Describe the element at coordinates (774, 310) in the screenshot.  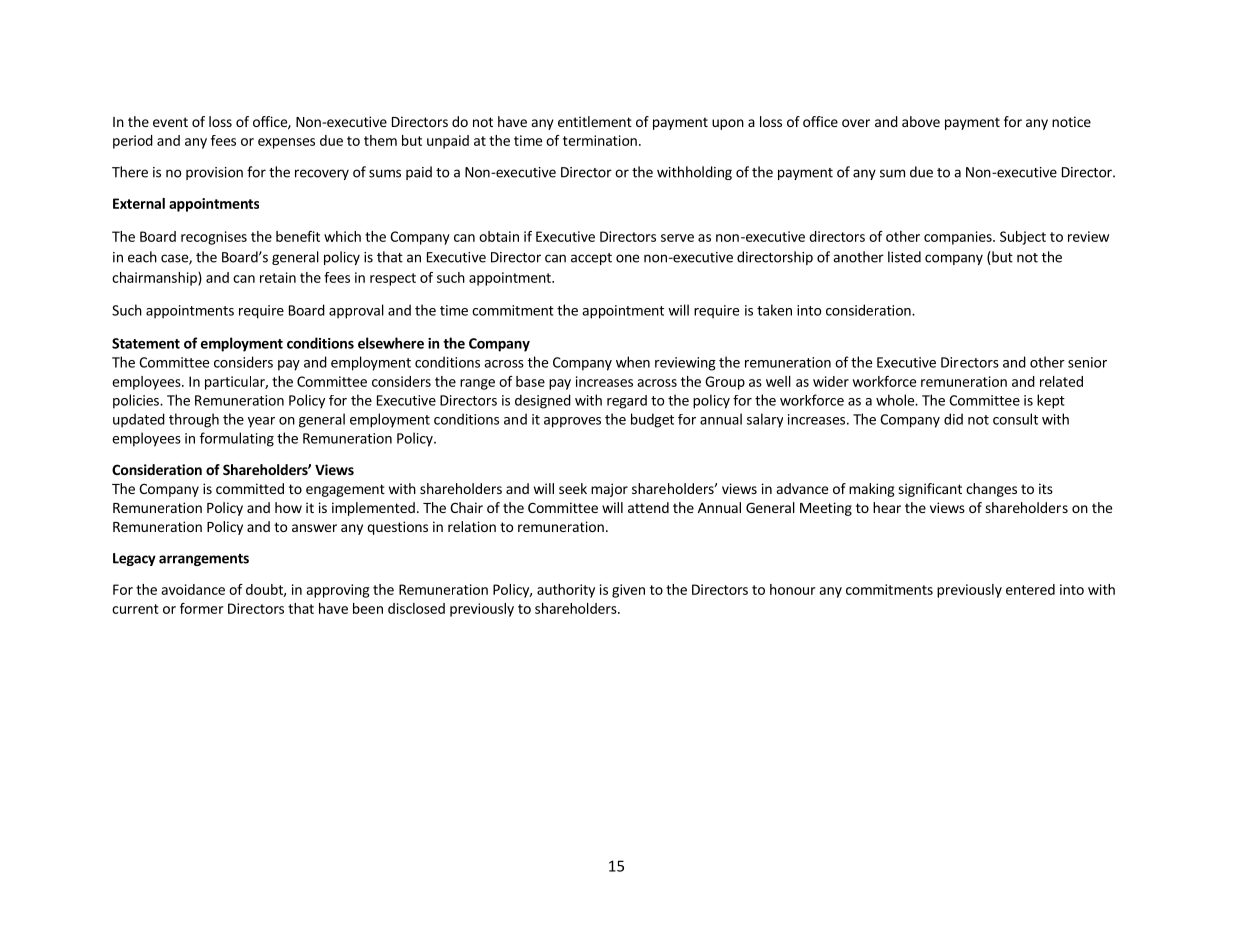
I see `taken` at that location.
